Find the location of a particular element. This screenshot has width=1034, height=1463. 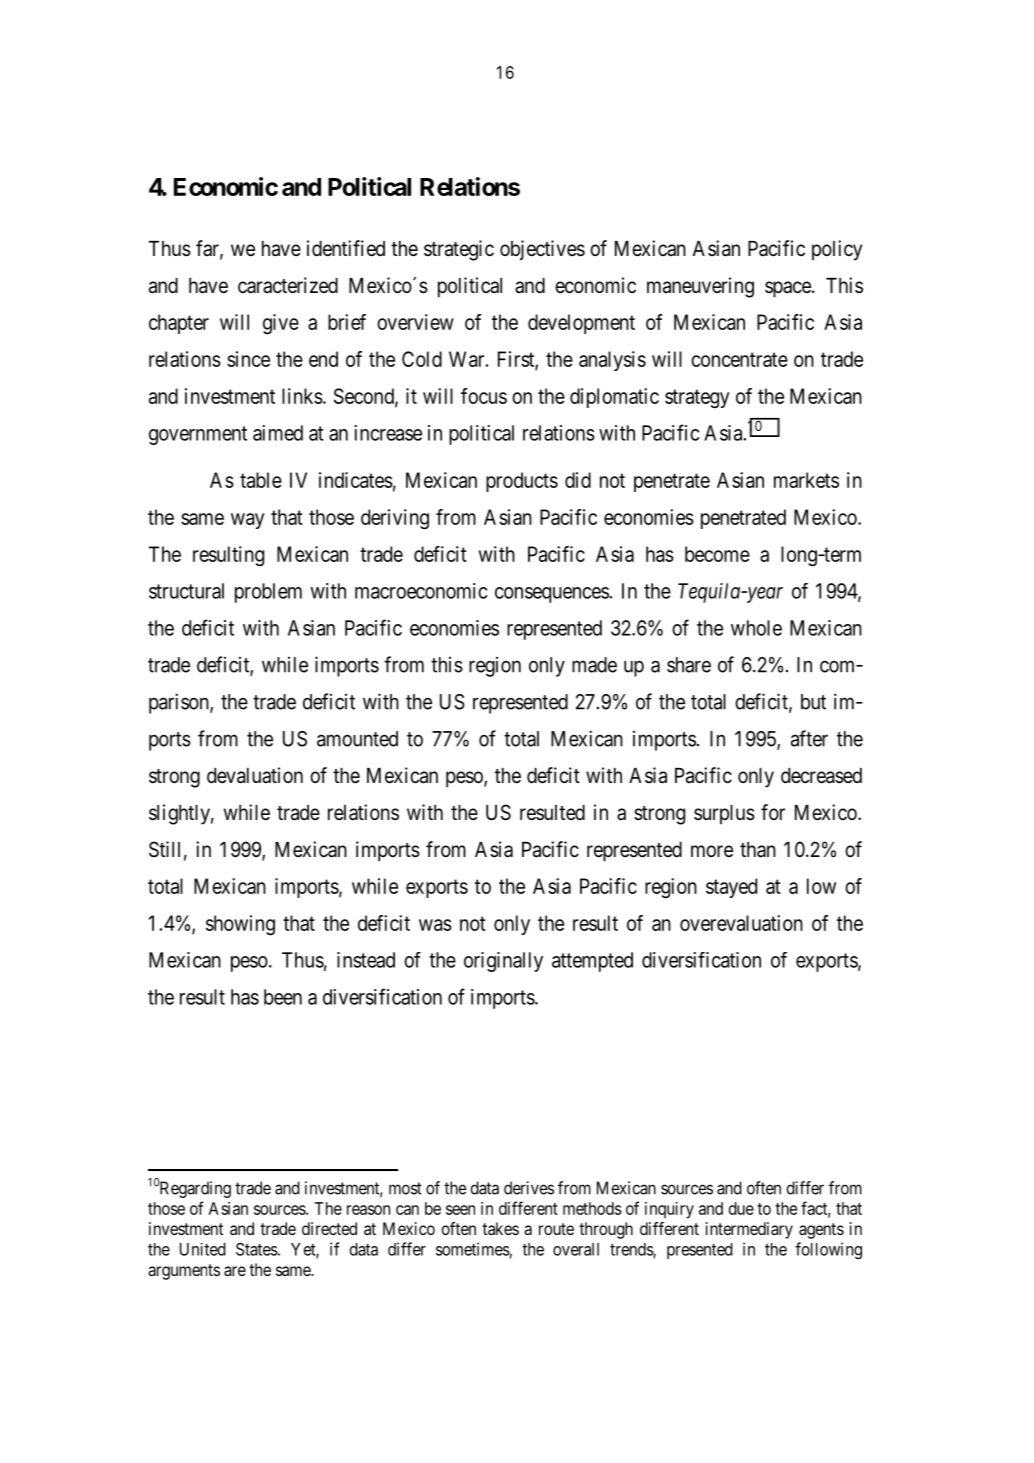

objectives is located at coordinates (542, 250).
